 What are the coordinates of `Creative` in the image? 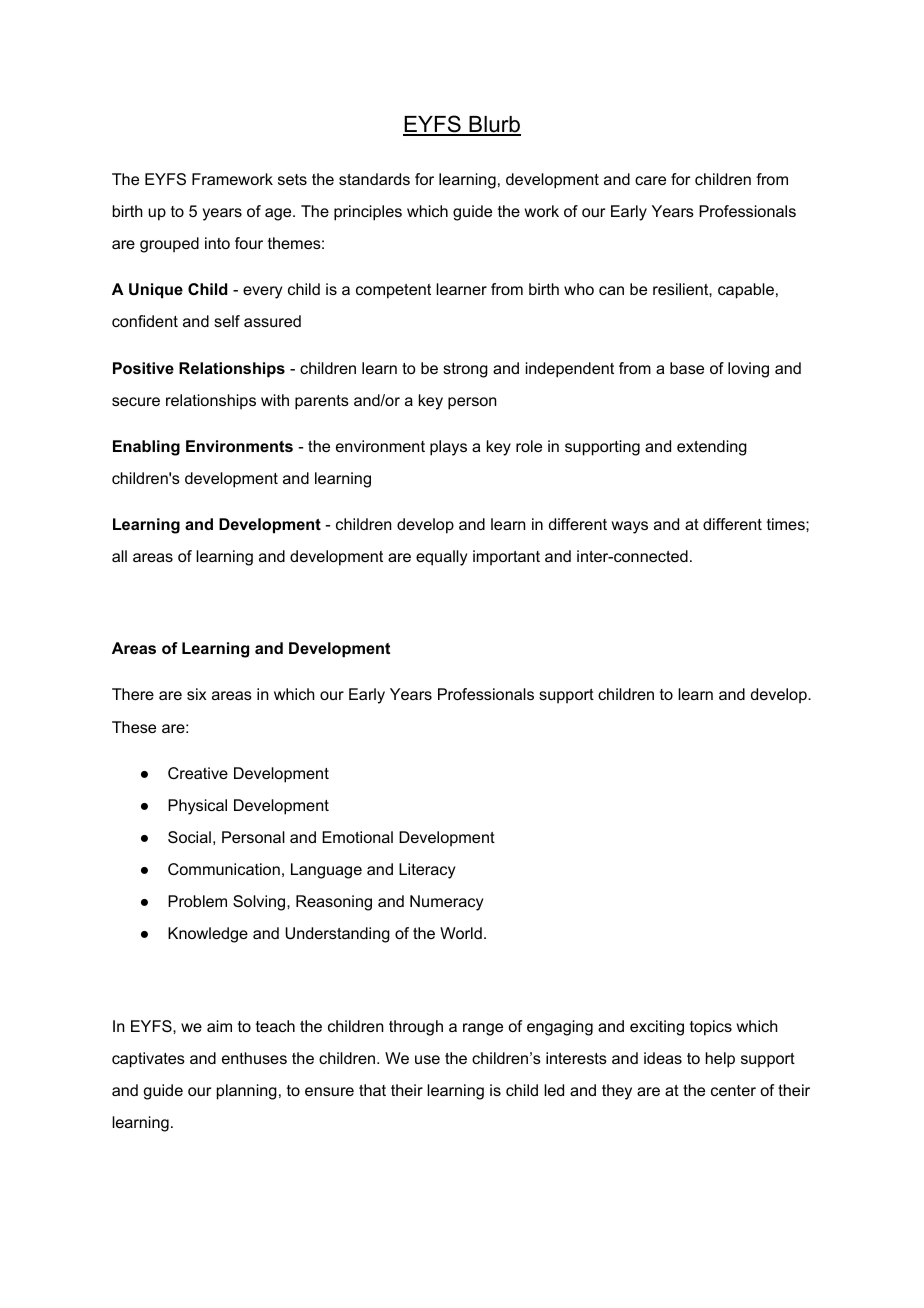 It's located at (198, 773).
